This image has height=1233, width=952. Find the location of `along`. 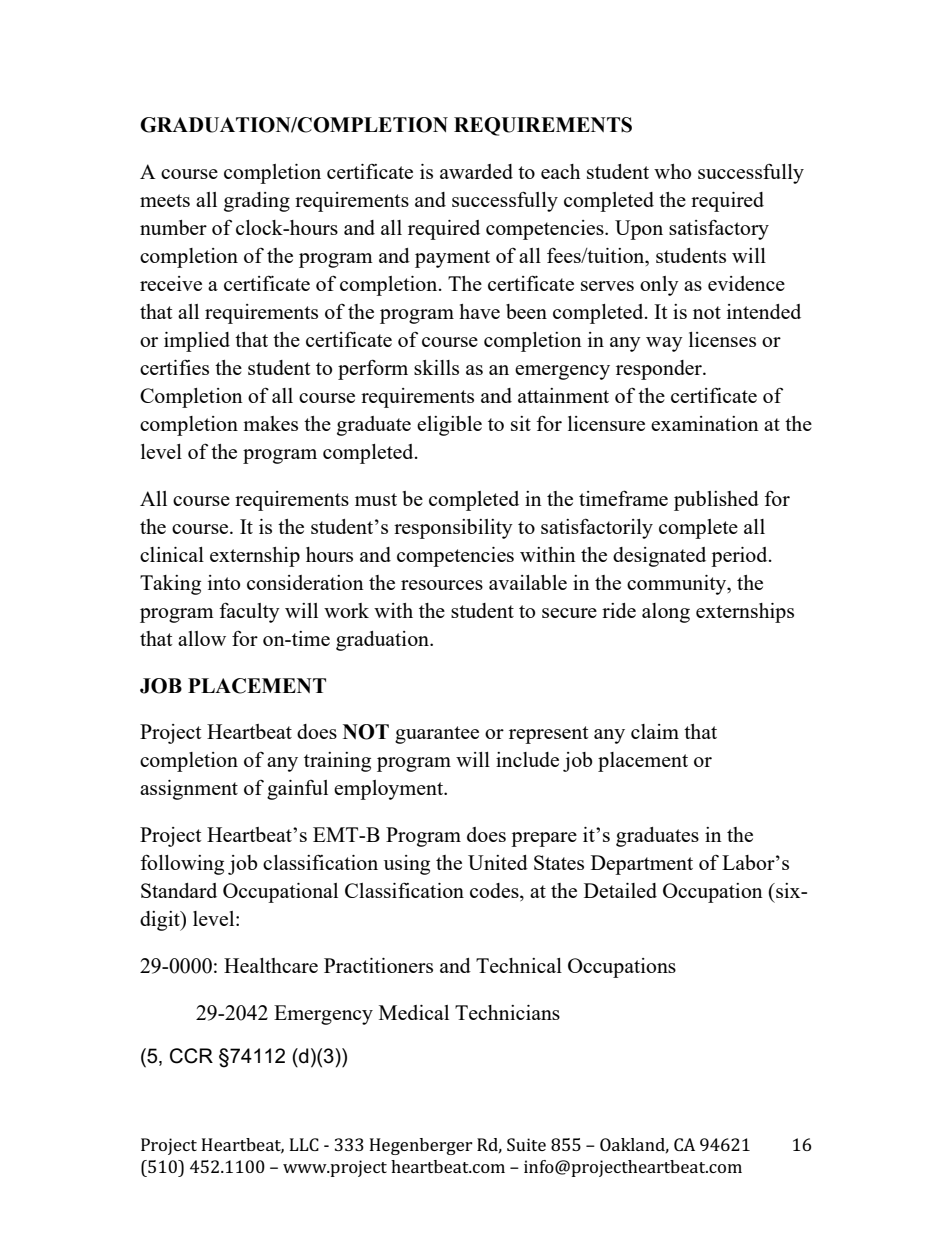

along is located at coordinates (666, 613).
